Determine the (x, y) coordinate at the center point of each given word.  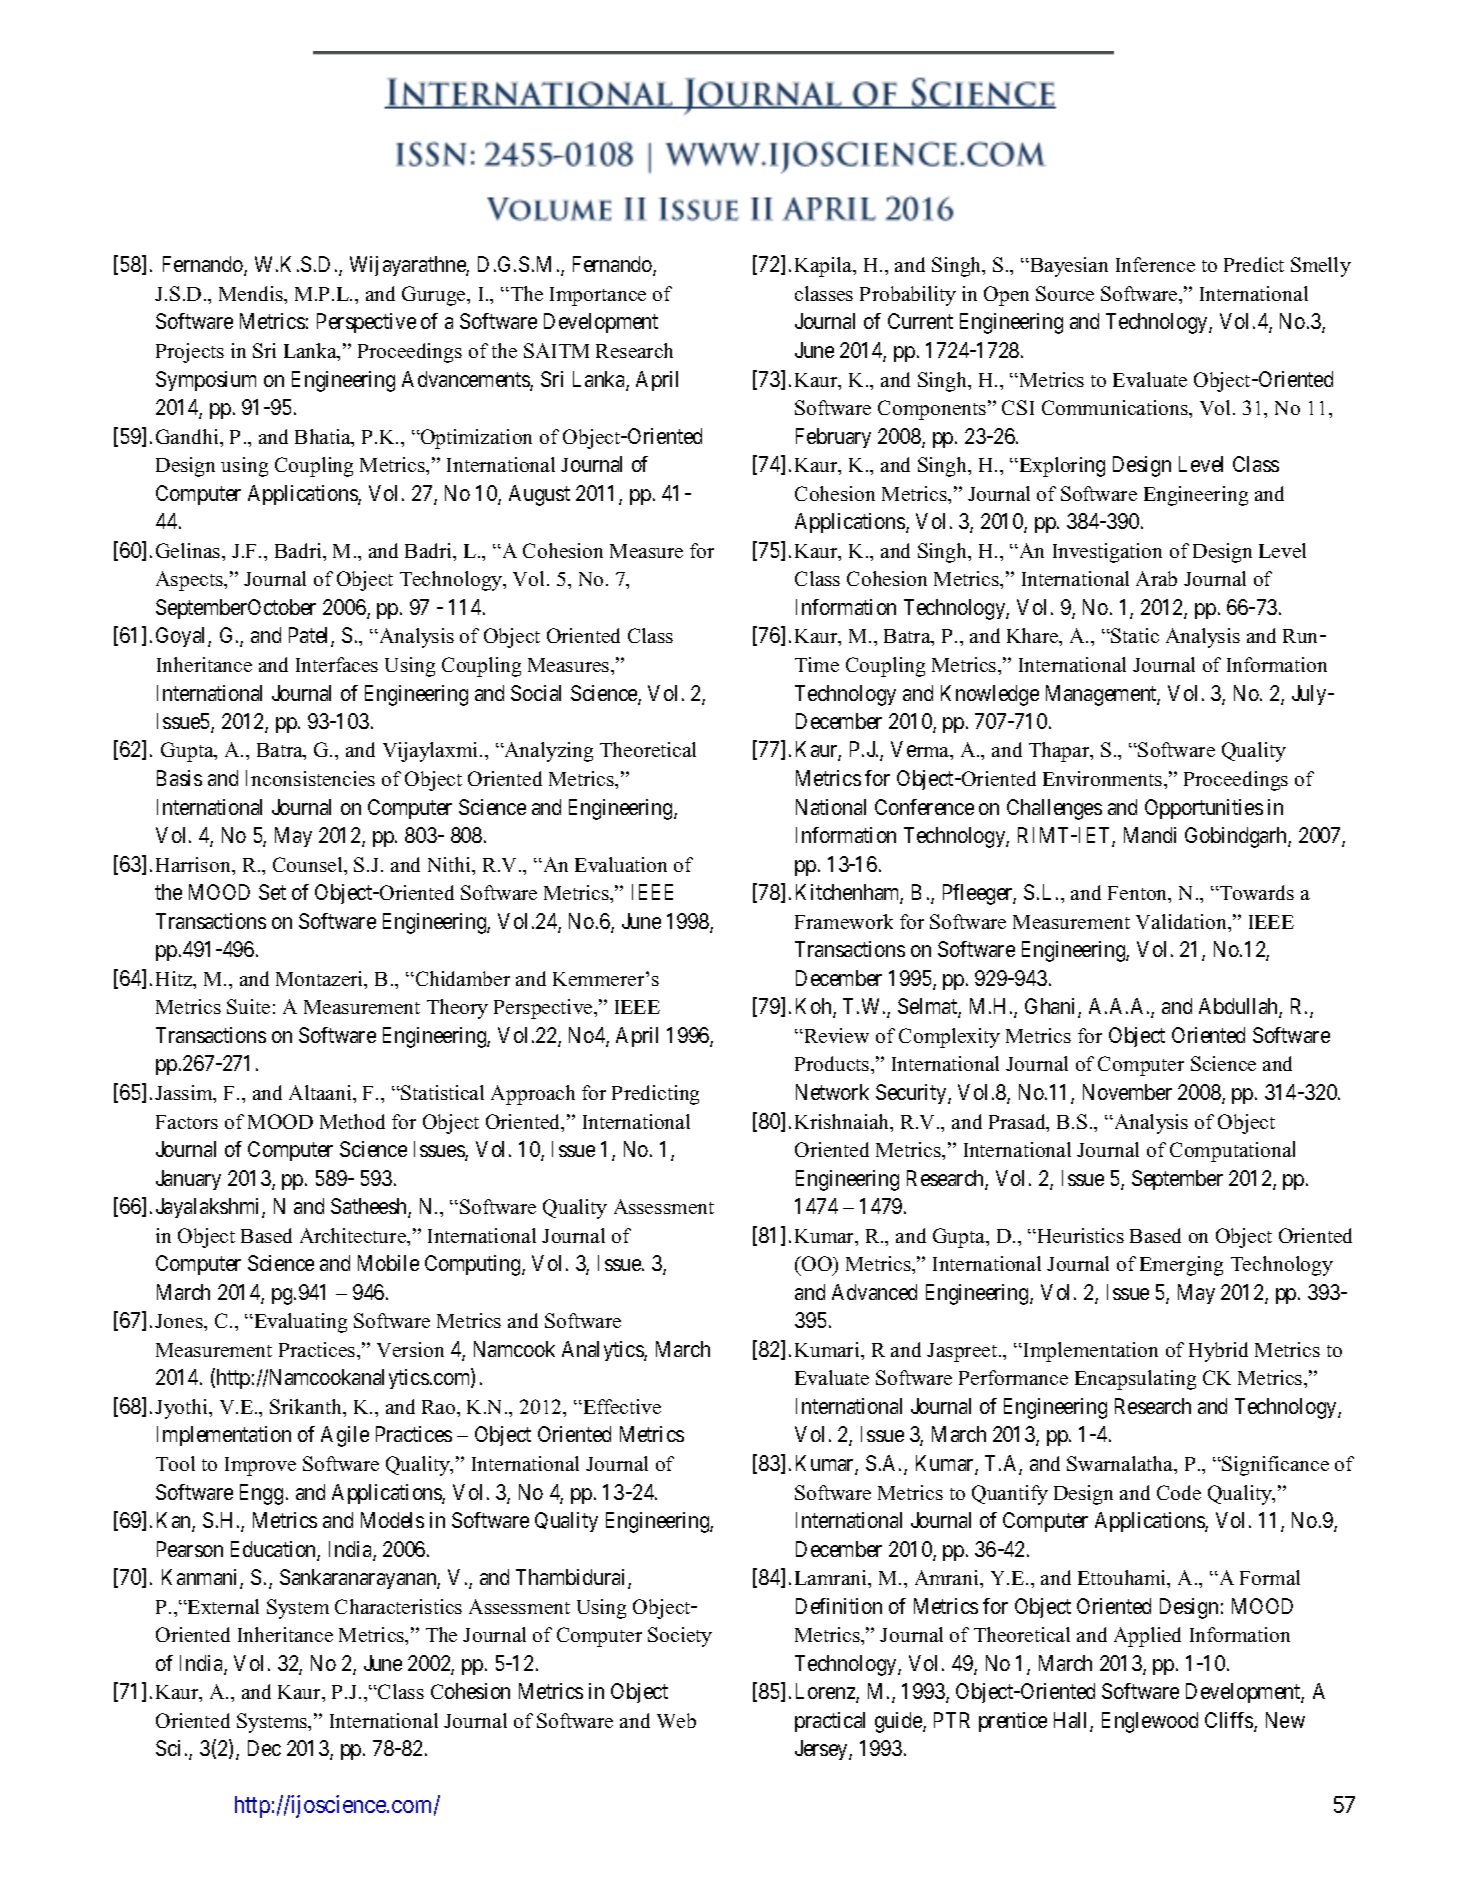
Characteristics (398, 1606)
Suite (248, 1006)
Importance (598, 296)
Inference (1155, 264)
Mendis (252, 293)
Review (835, 1035)
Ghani (1052, 1008)
